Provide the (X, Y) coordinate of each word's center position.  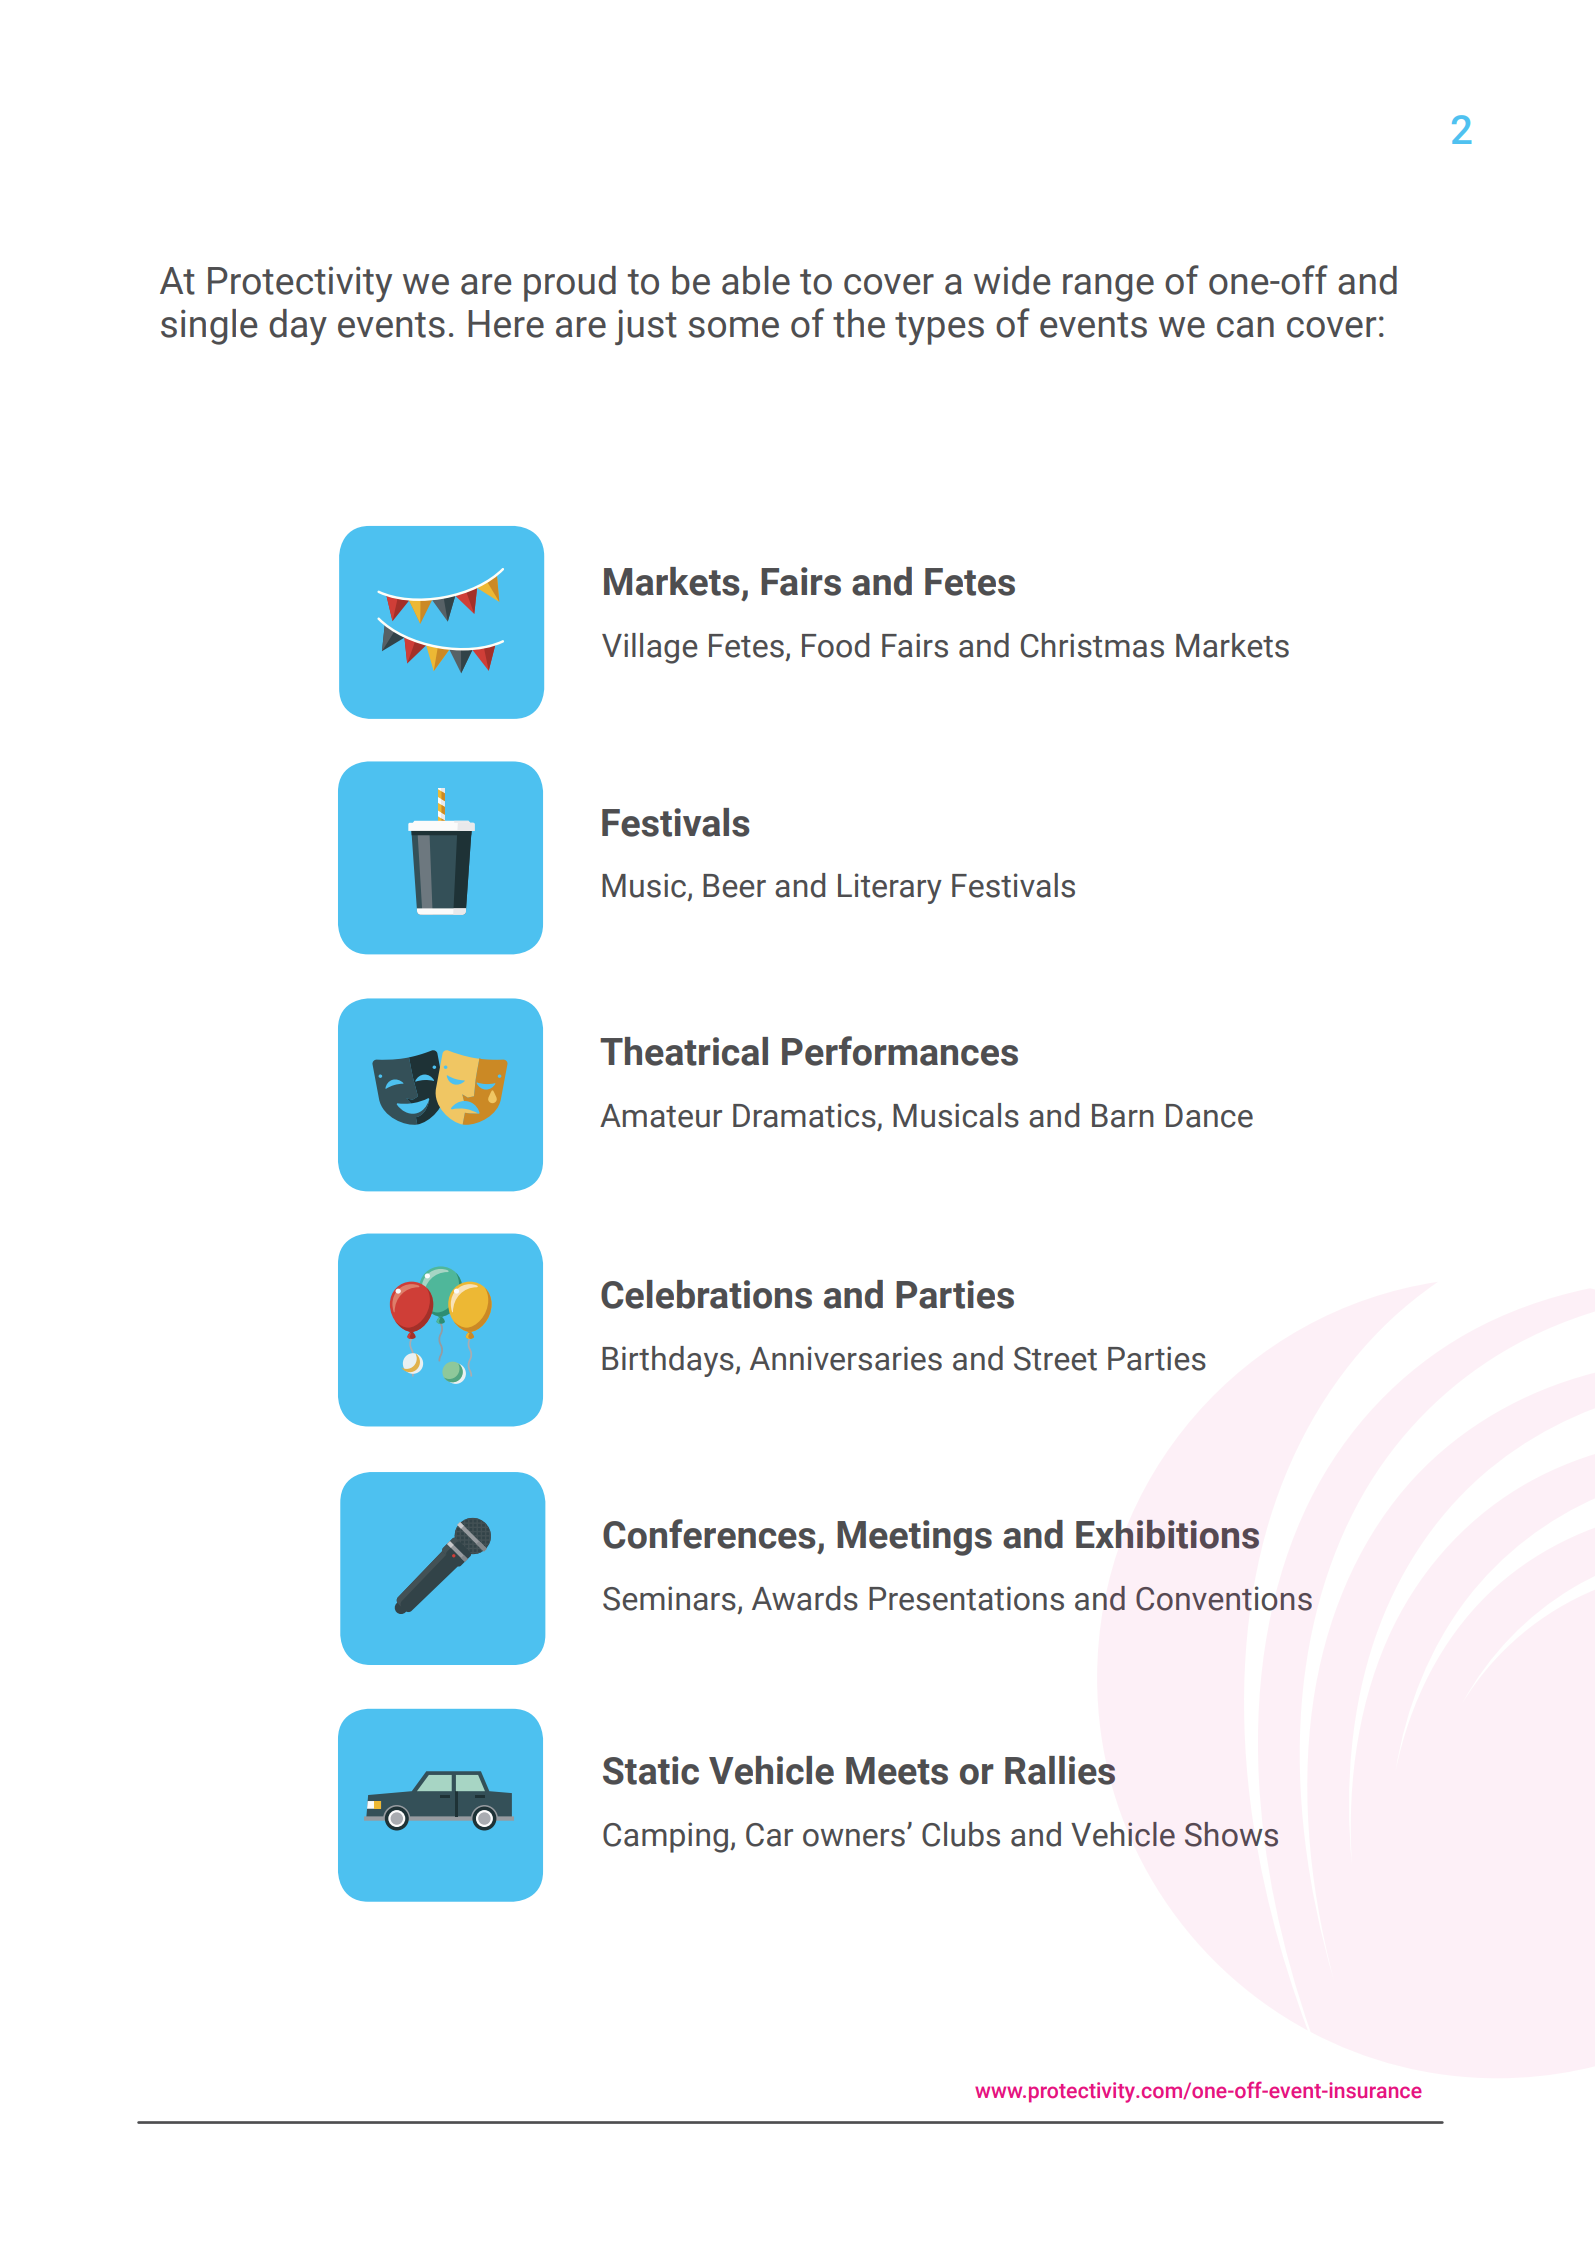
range (1108, 288)
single (209, 327)
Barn (1123, 1116)
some (734, 327)
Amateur (661, 1116)
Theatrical (684, 1051)
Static (651, 1770)
